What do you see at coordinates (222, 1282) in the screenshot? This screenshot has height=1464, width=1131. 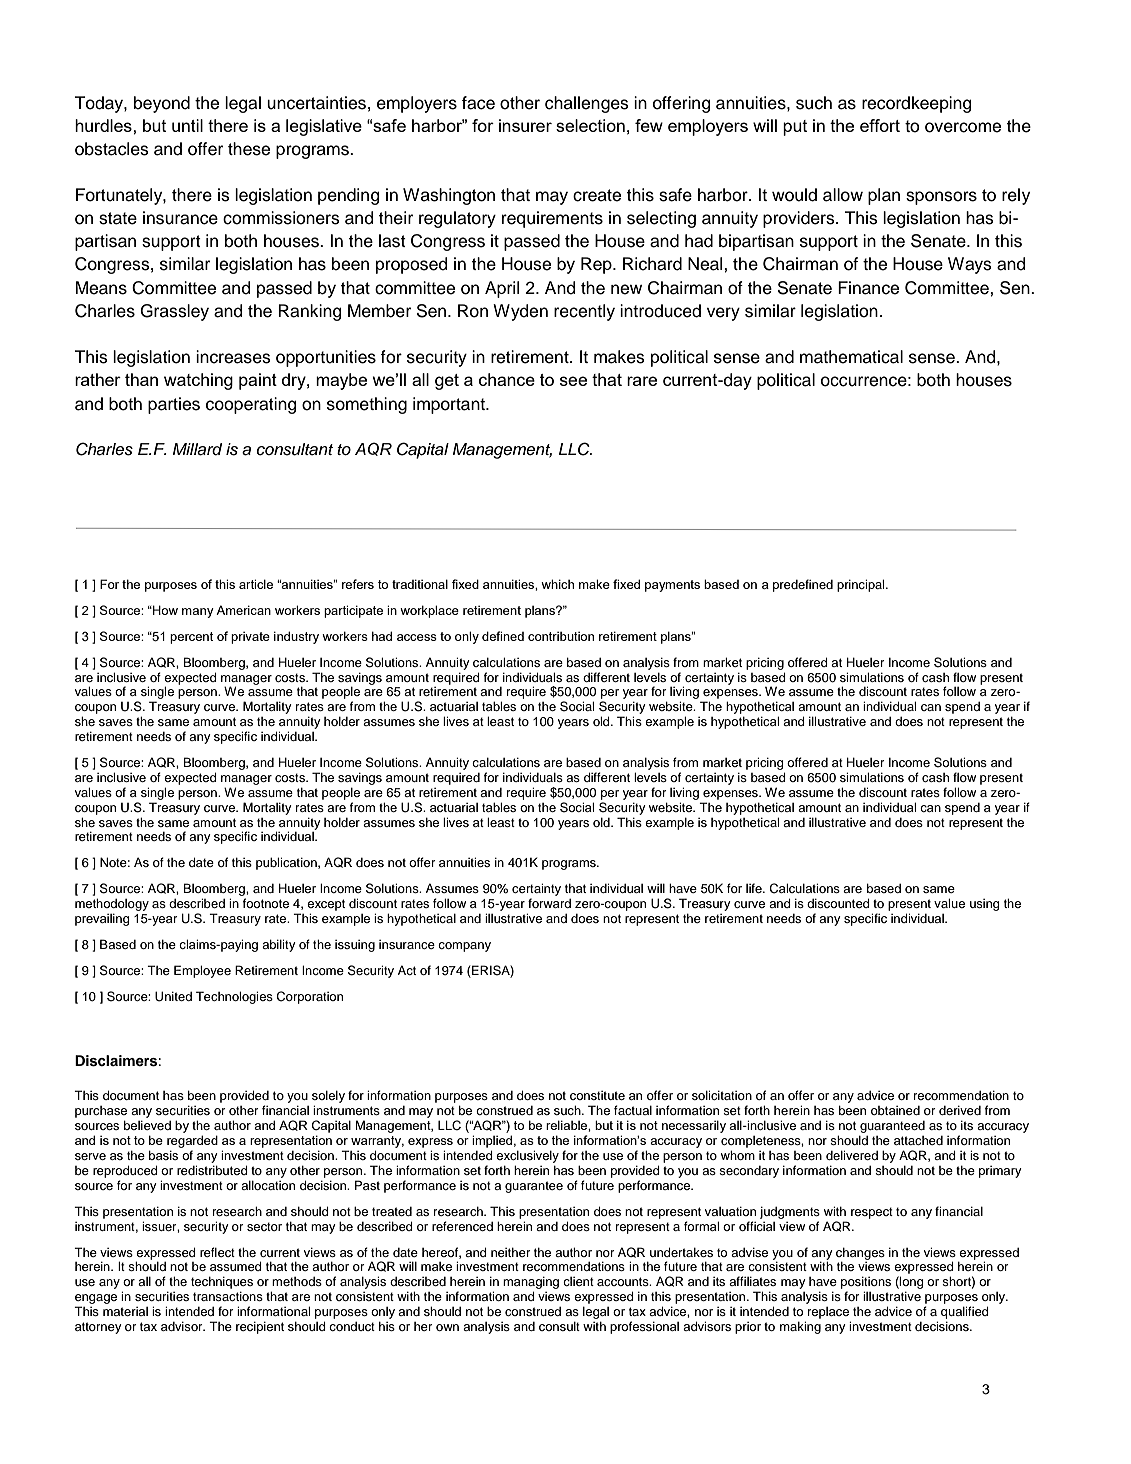 I see `techniques` at bounding box center [222, 1282].
